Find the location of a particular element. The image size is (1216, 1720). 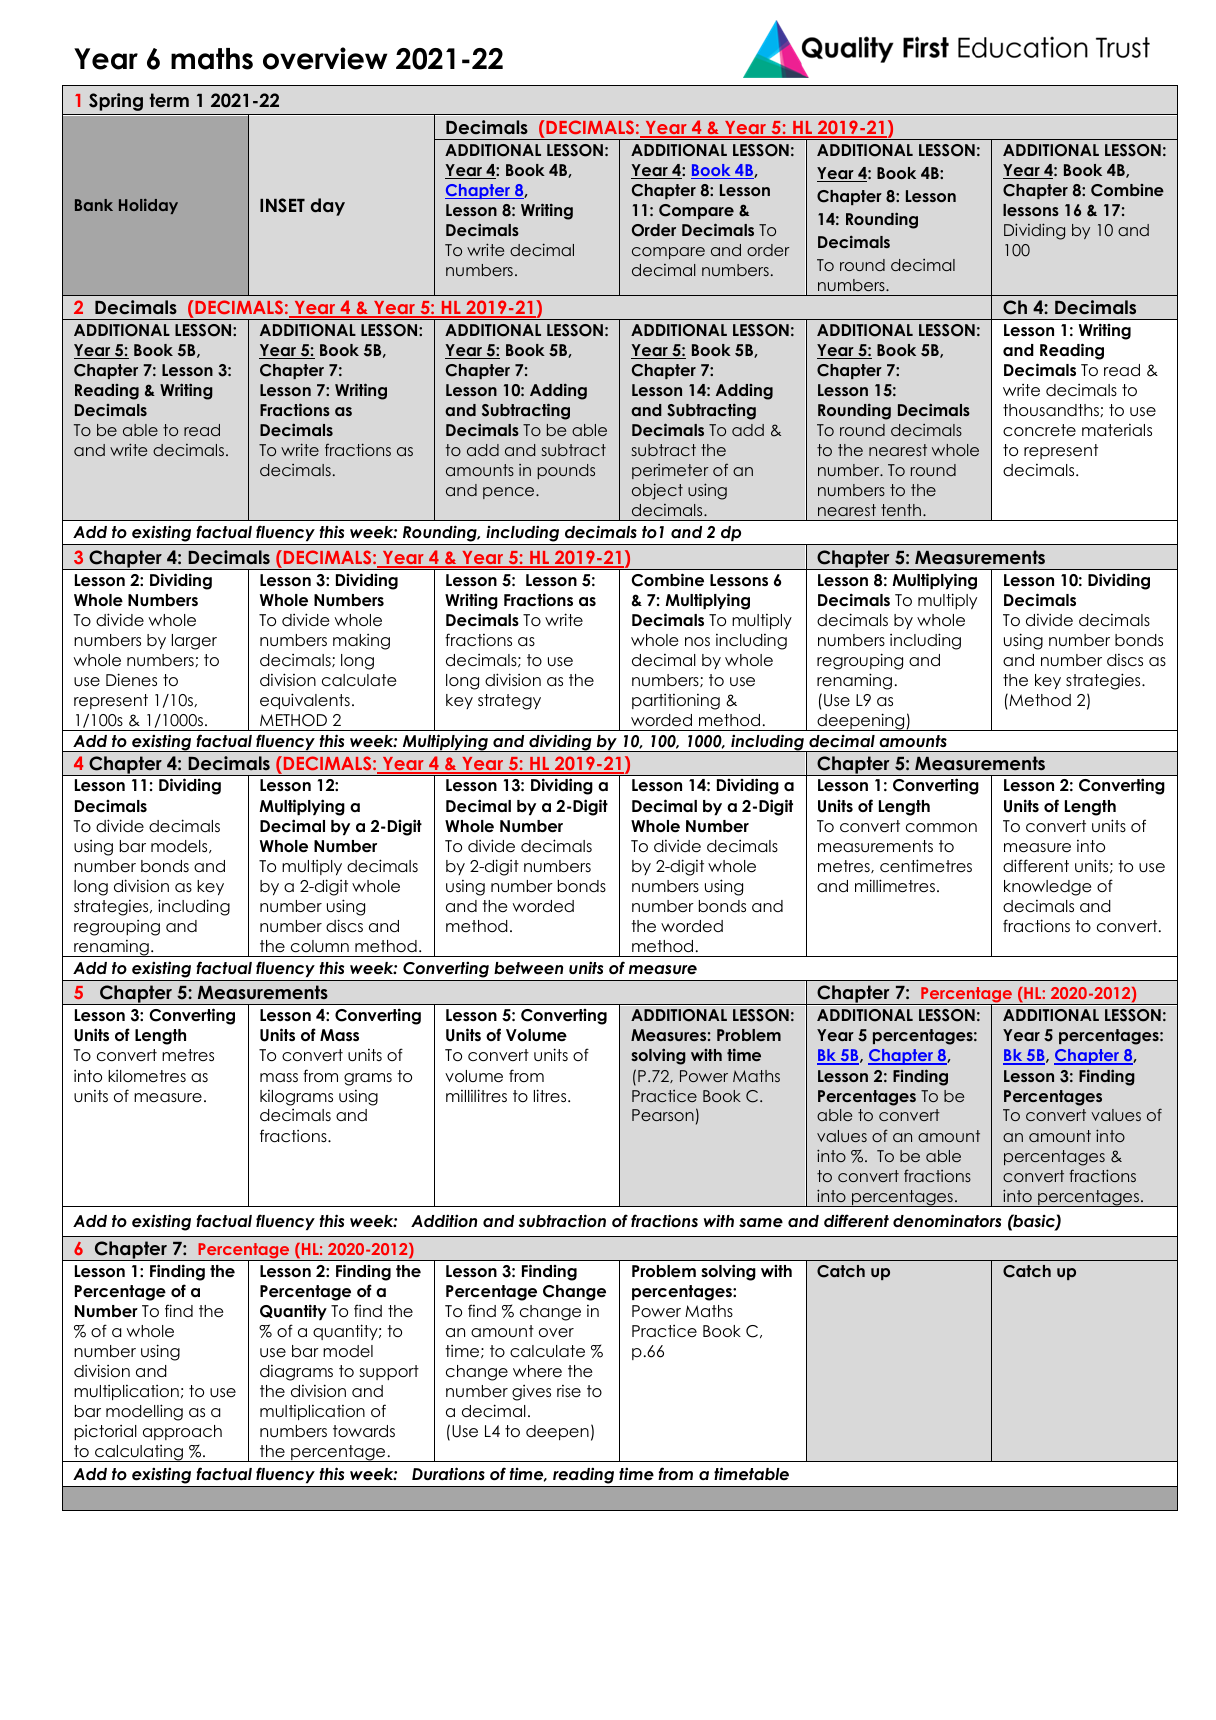

term is located at coordinates (169, 100).
